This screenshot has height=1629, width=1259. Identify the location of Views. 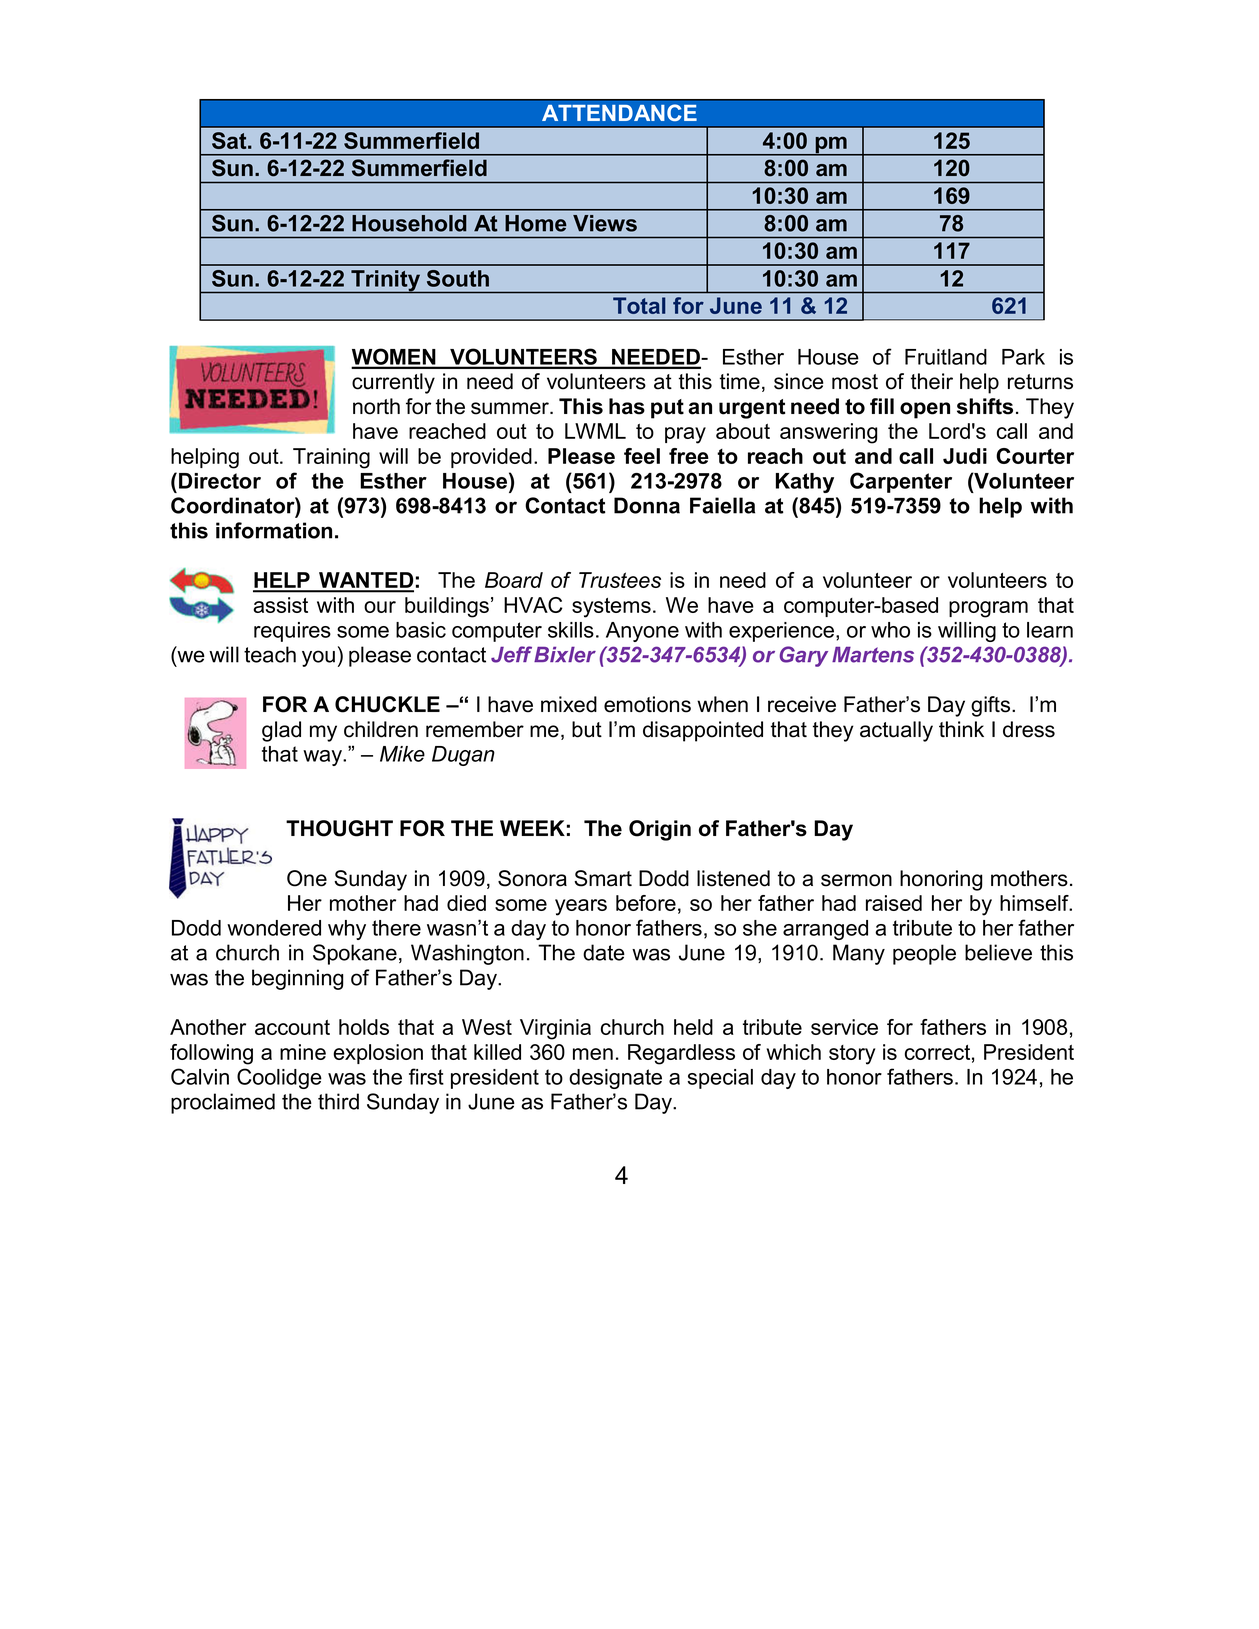
(605, 223).
